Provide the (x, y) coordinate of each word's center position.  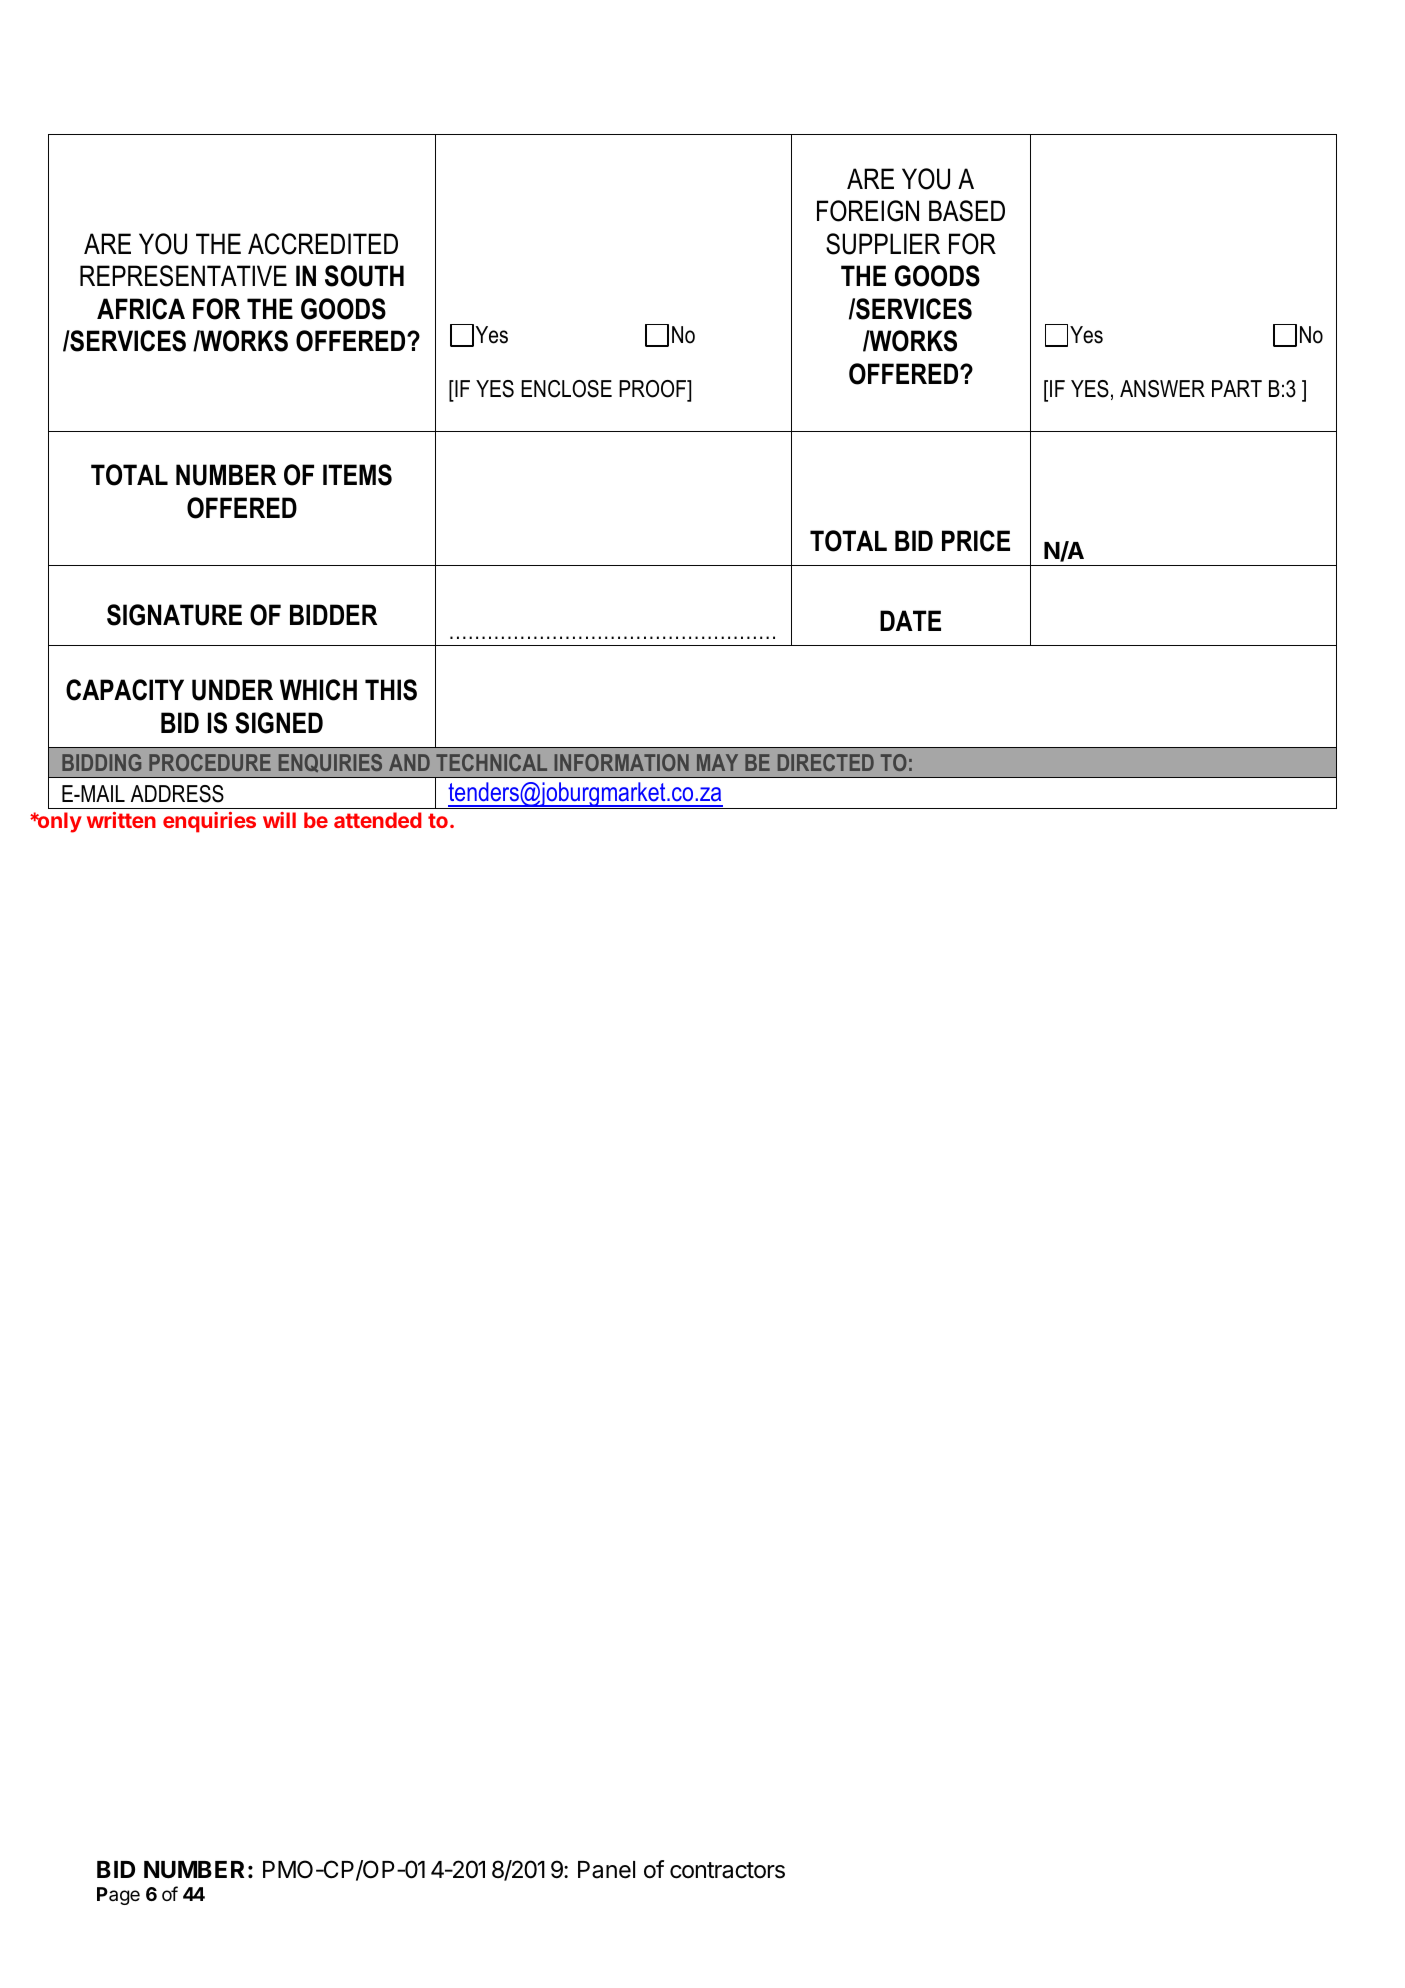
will (279, 820)
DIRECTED (826, 762)
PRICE (976, 541)
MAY (717, 762)
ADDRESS (177, 794)
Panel (606, 1870)
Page (118, 1896)
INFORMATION (622, 762)
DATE (910, 620)
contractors (727, 1870)
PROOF (653, 390)
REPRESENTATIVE (183, 276)
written (121, 820)
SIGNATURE (174, 615)
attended (378, 820)
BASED (967, 211)
